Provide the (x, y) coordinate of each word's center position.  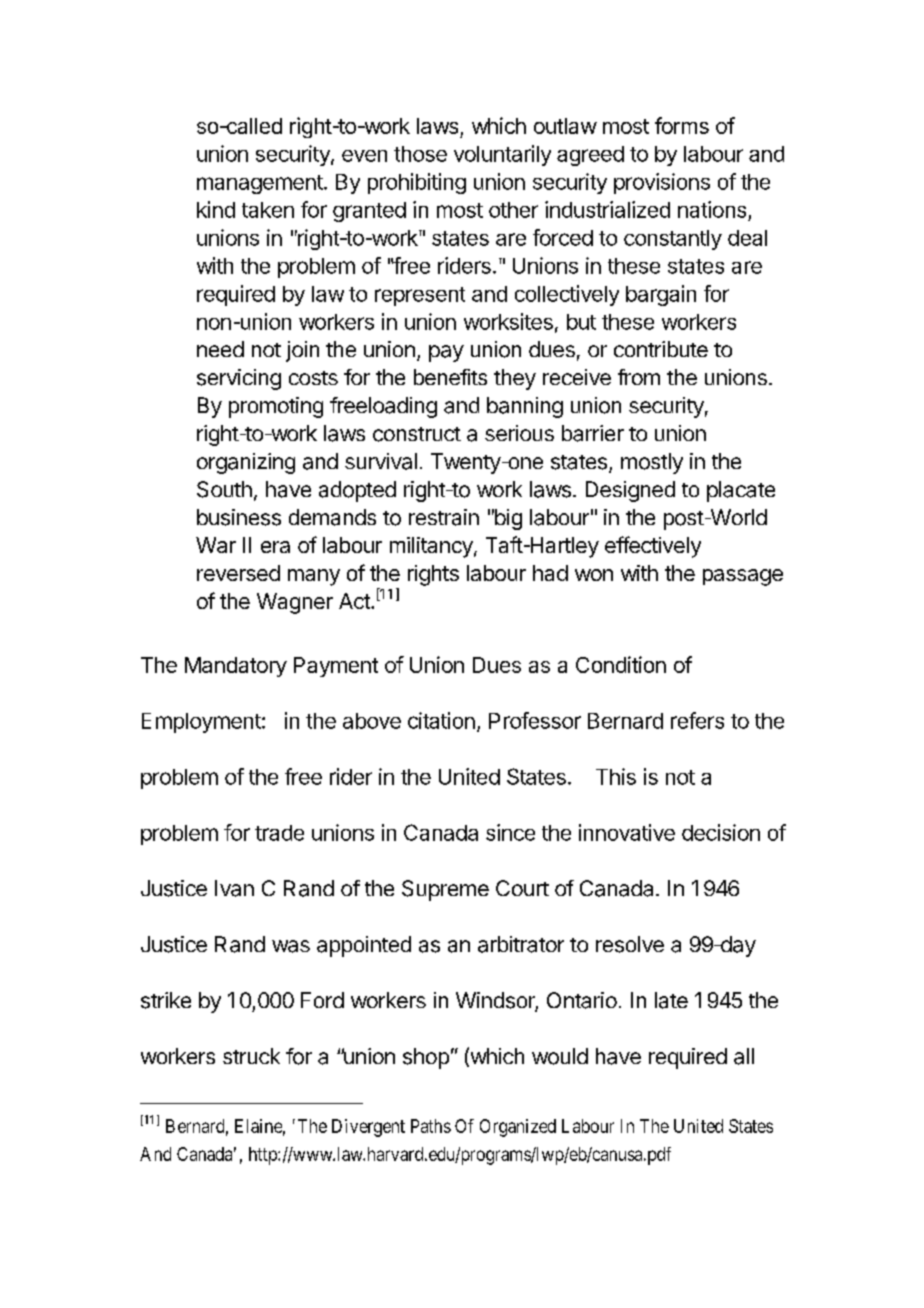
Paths (431, 1126)
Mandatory (236, 667)
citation (441, 720)
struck (251, 1056)
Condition (621, 664)
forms (682, 125)
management (261, 184)
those (420, 154)
